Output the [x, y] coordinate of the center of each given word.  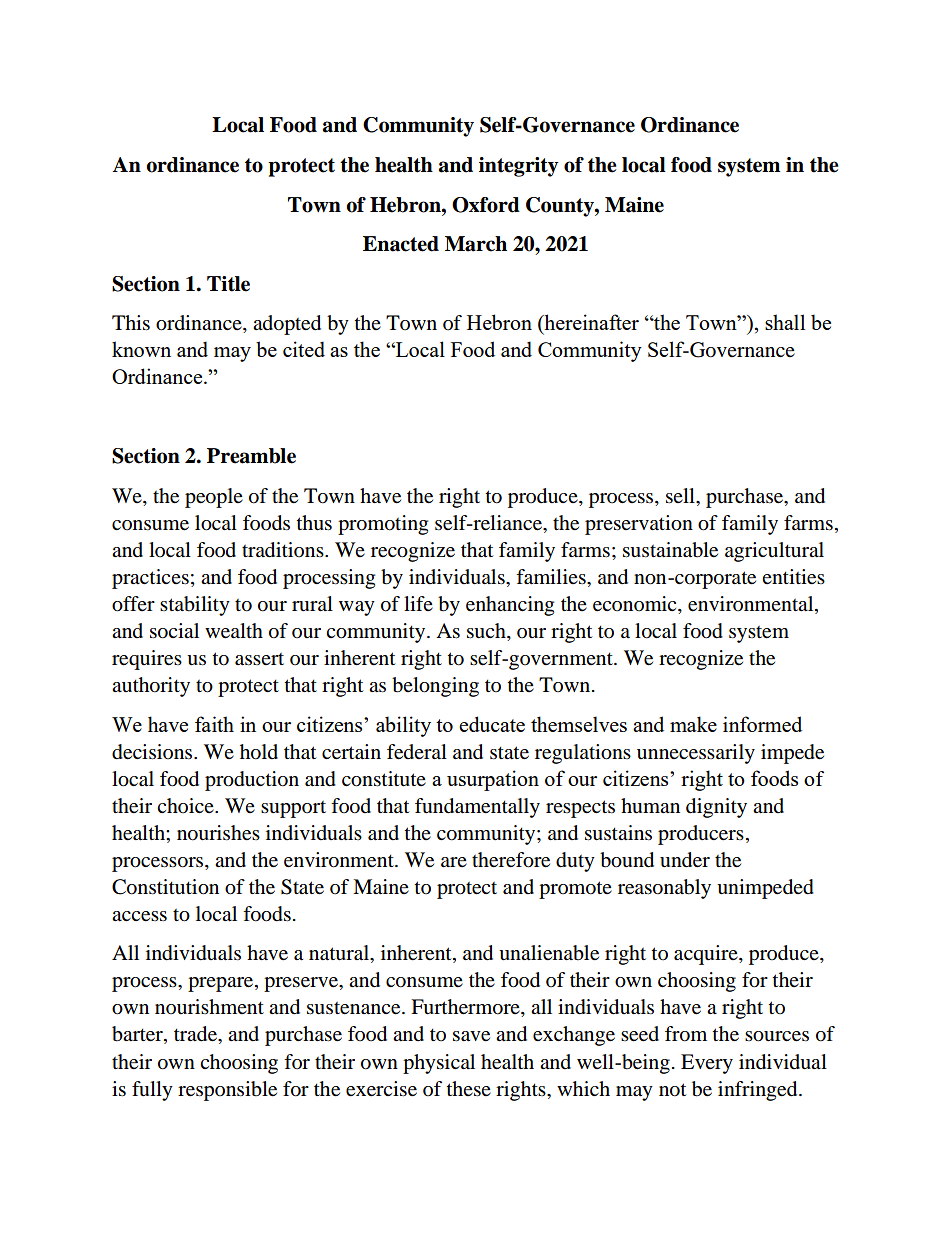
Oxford [486, 205]
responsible [227, 1091]
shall [785, 322]
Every [707, 1064]
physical [439, 1064]
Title [228, 284]
